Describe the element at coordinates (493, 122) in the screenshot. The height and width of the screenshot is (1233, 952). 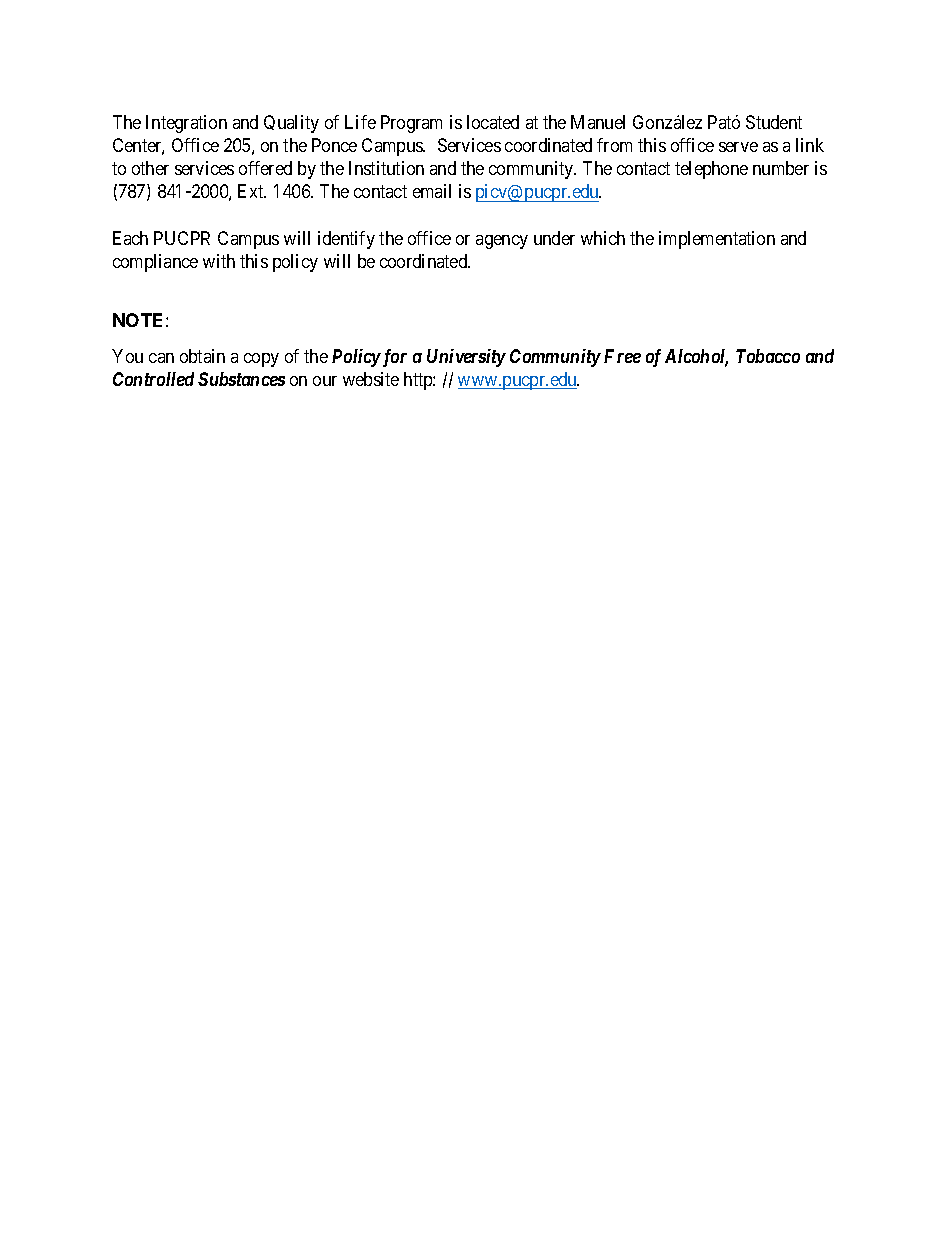
I see `located` at that location.
